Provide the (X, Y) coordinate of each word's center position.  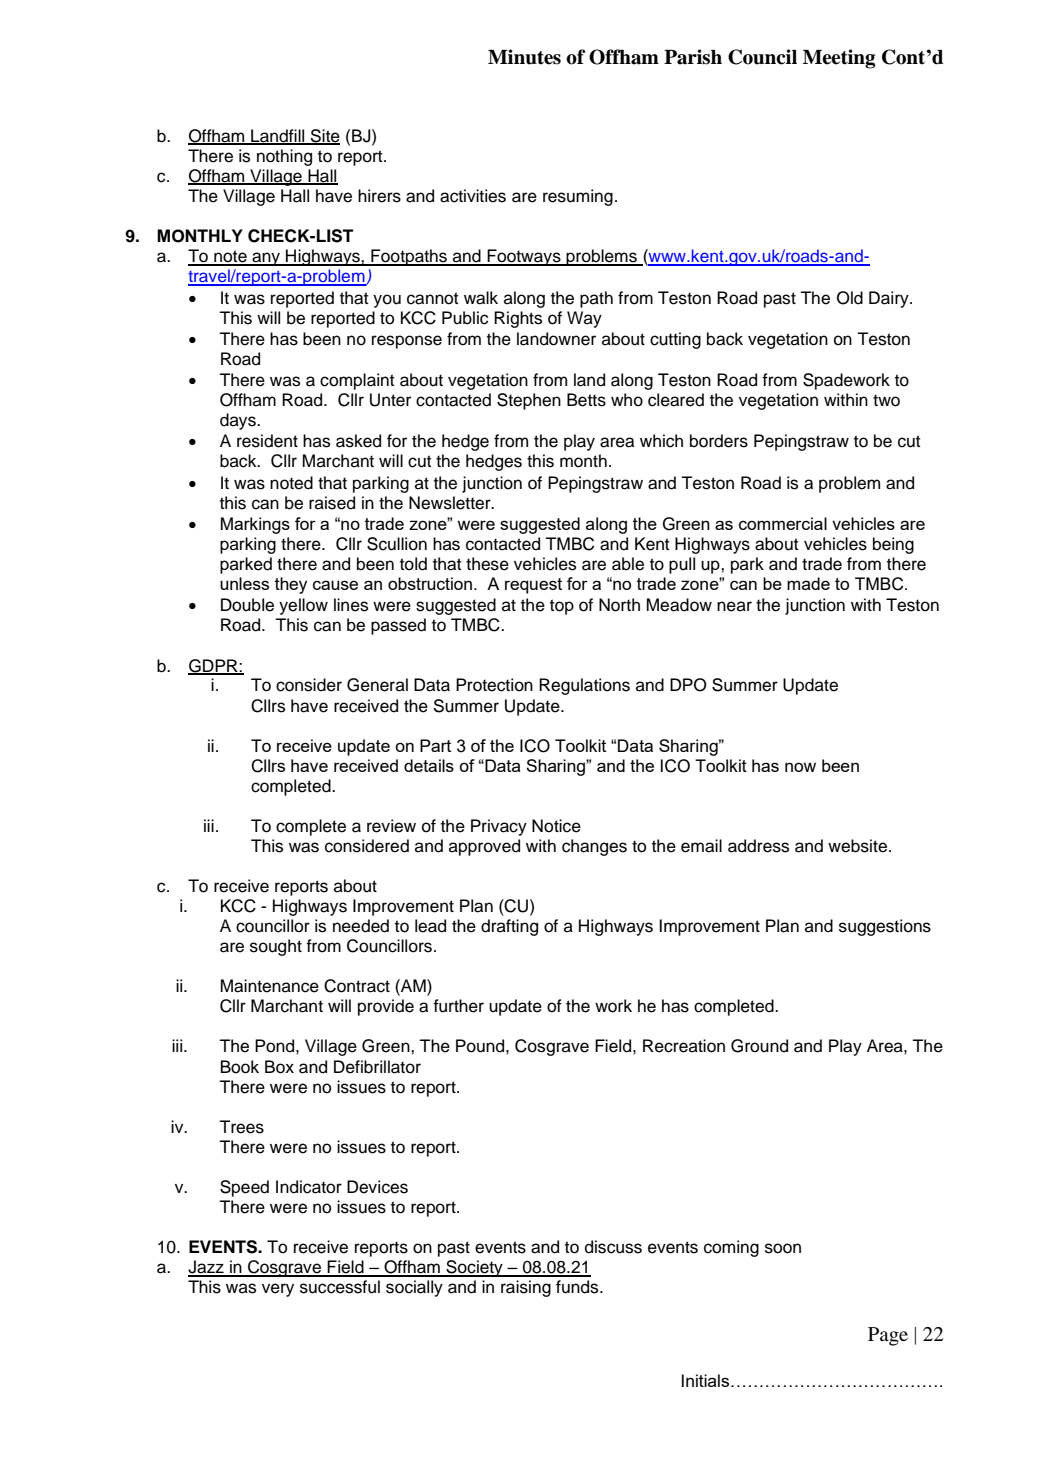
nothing (284, 157)
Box (279, 1067)
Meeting (839, 59)
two (886, 400)
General (377, 685)
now (800, 767)
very (278, 1290)
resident (267, 441)
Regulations (584, 686)
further (458, 1006)
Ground (759, 1046)
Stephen (529, 401)
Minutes (524, 57)
